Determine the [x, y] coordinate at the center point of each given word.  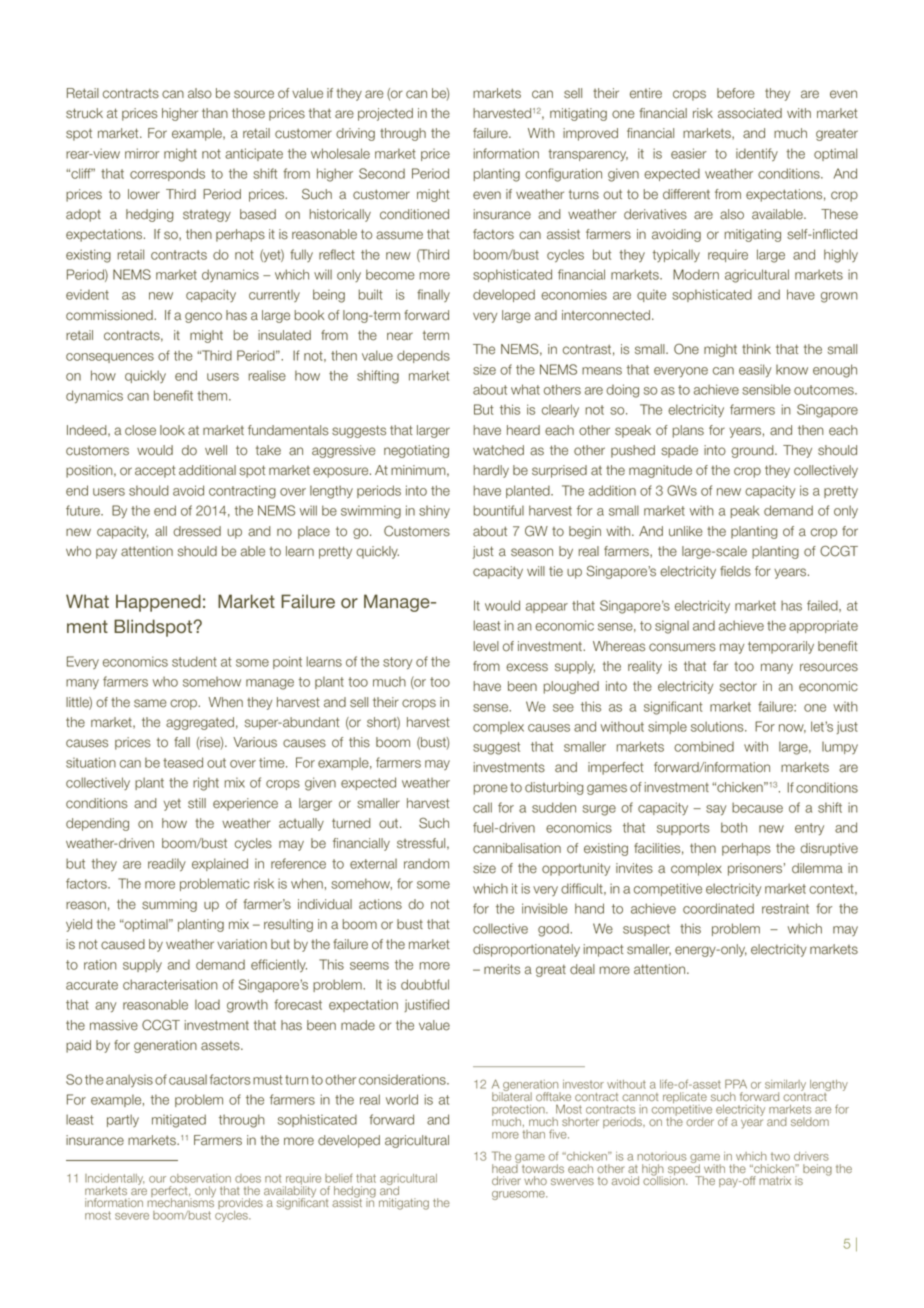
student [194, 661]
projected [385, 114]
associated [750, 113]
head [506, 1167]
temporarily [781, 647]
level [486, 646]
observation [200, 1178]
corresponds [167, 174]
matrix [775, 1180]
